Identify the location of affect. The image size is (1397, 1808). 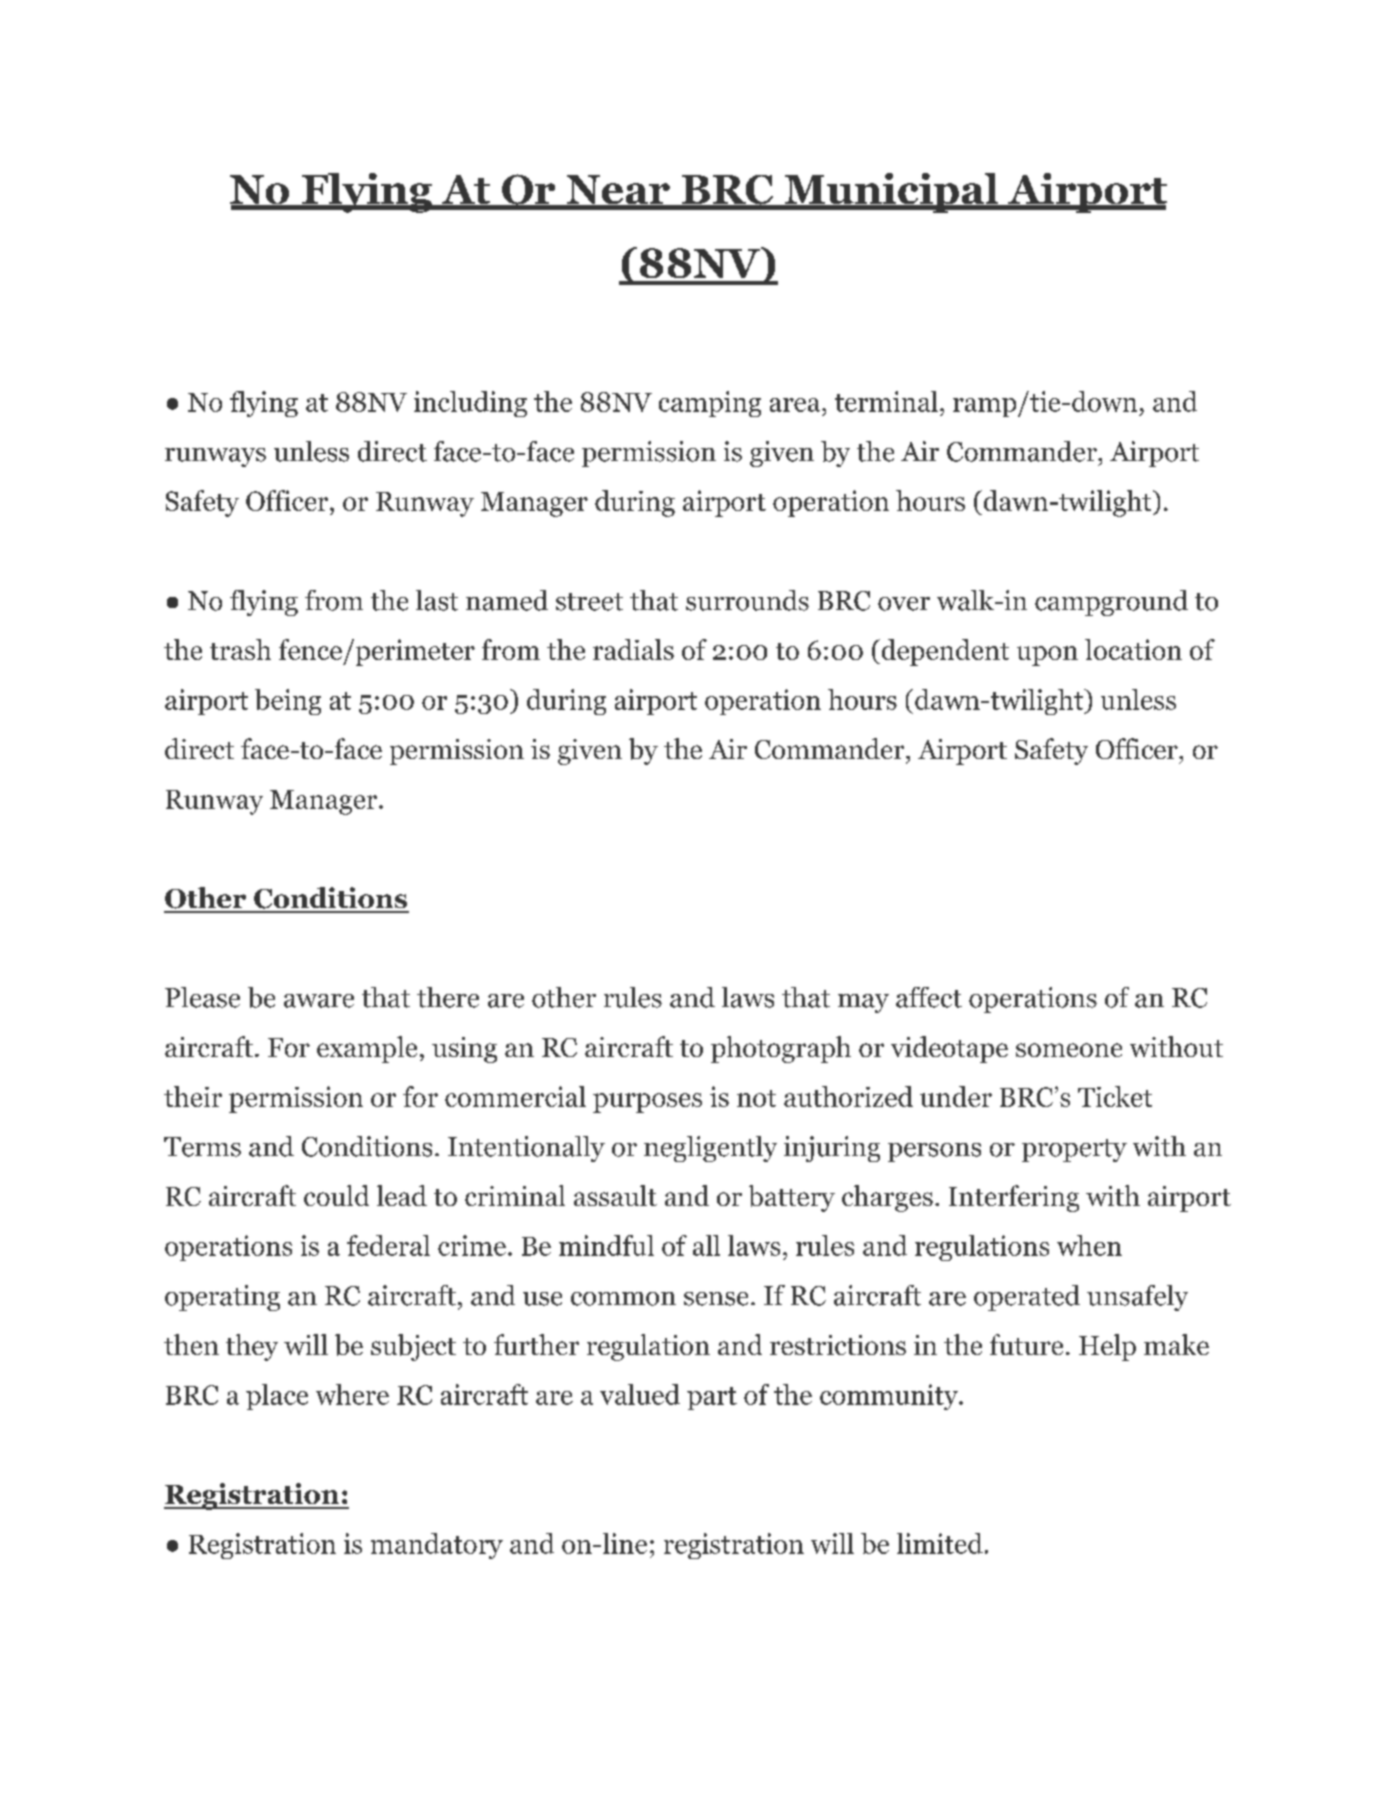
(929, 997).
